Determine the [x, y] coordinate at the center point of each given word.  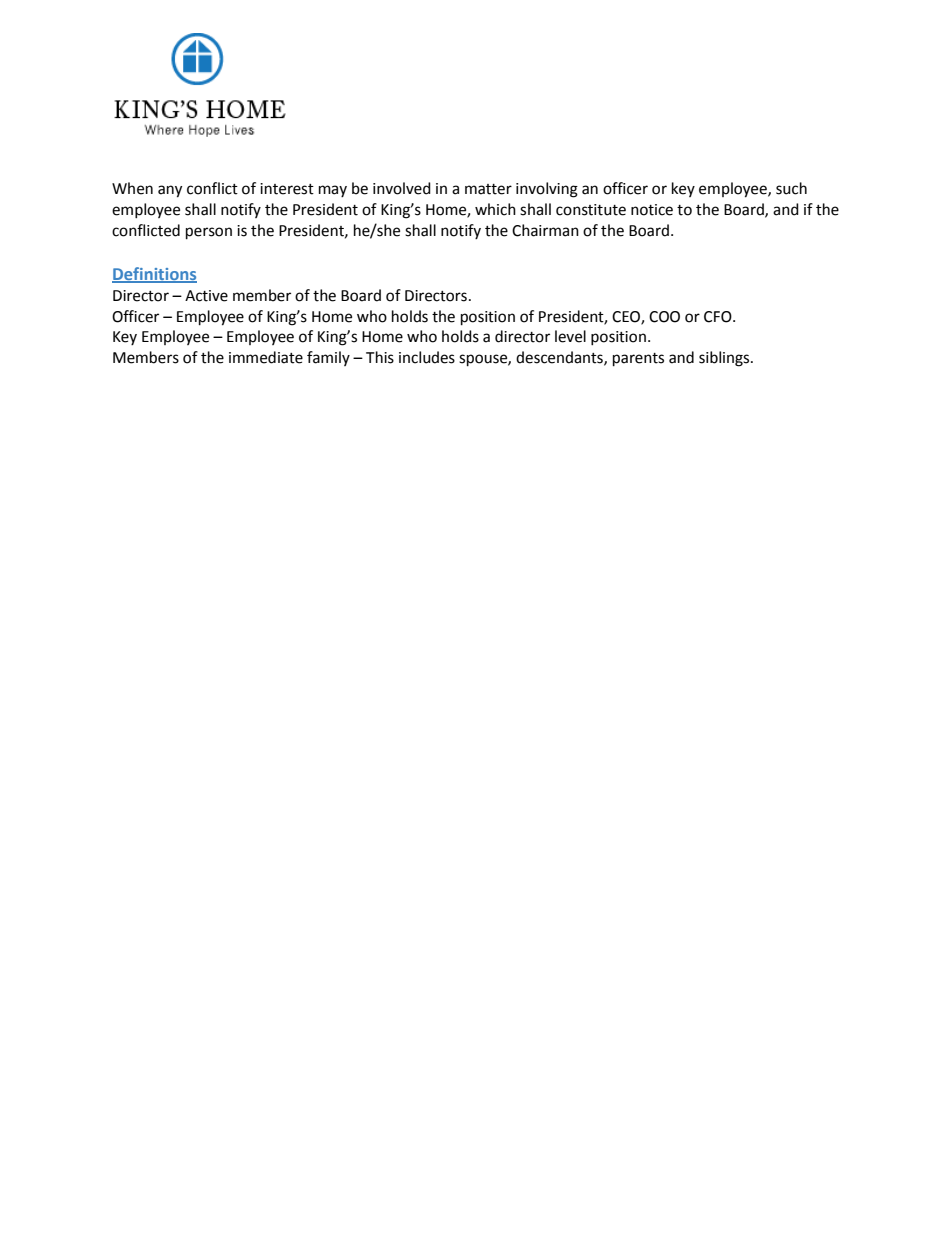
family [328, 358]
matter [488, 189]
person [209, 233]
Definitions [154, 274]
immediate [266, 357]
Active [206, 296]
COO [664, 317]
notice [652, 210]
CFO [719, 317]
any [170, 191]
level [570, 336]
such [791, 188]
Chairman [545, 230]
